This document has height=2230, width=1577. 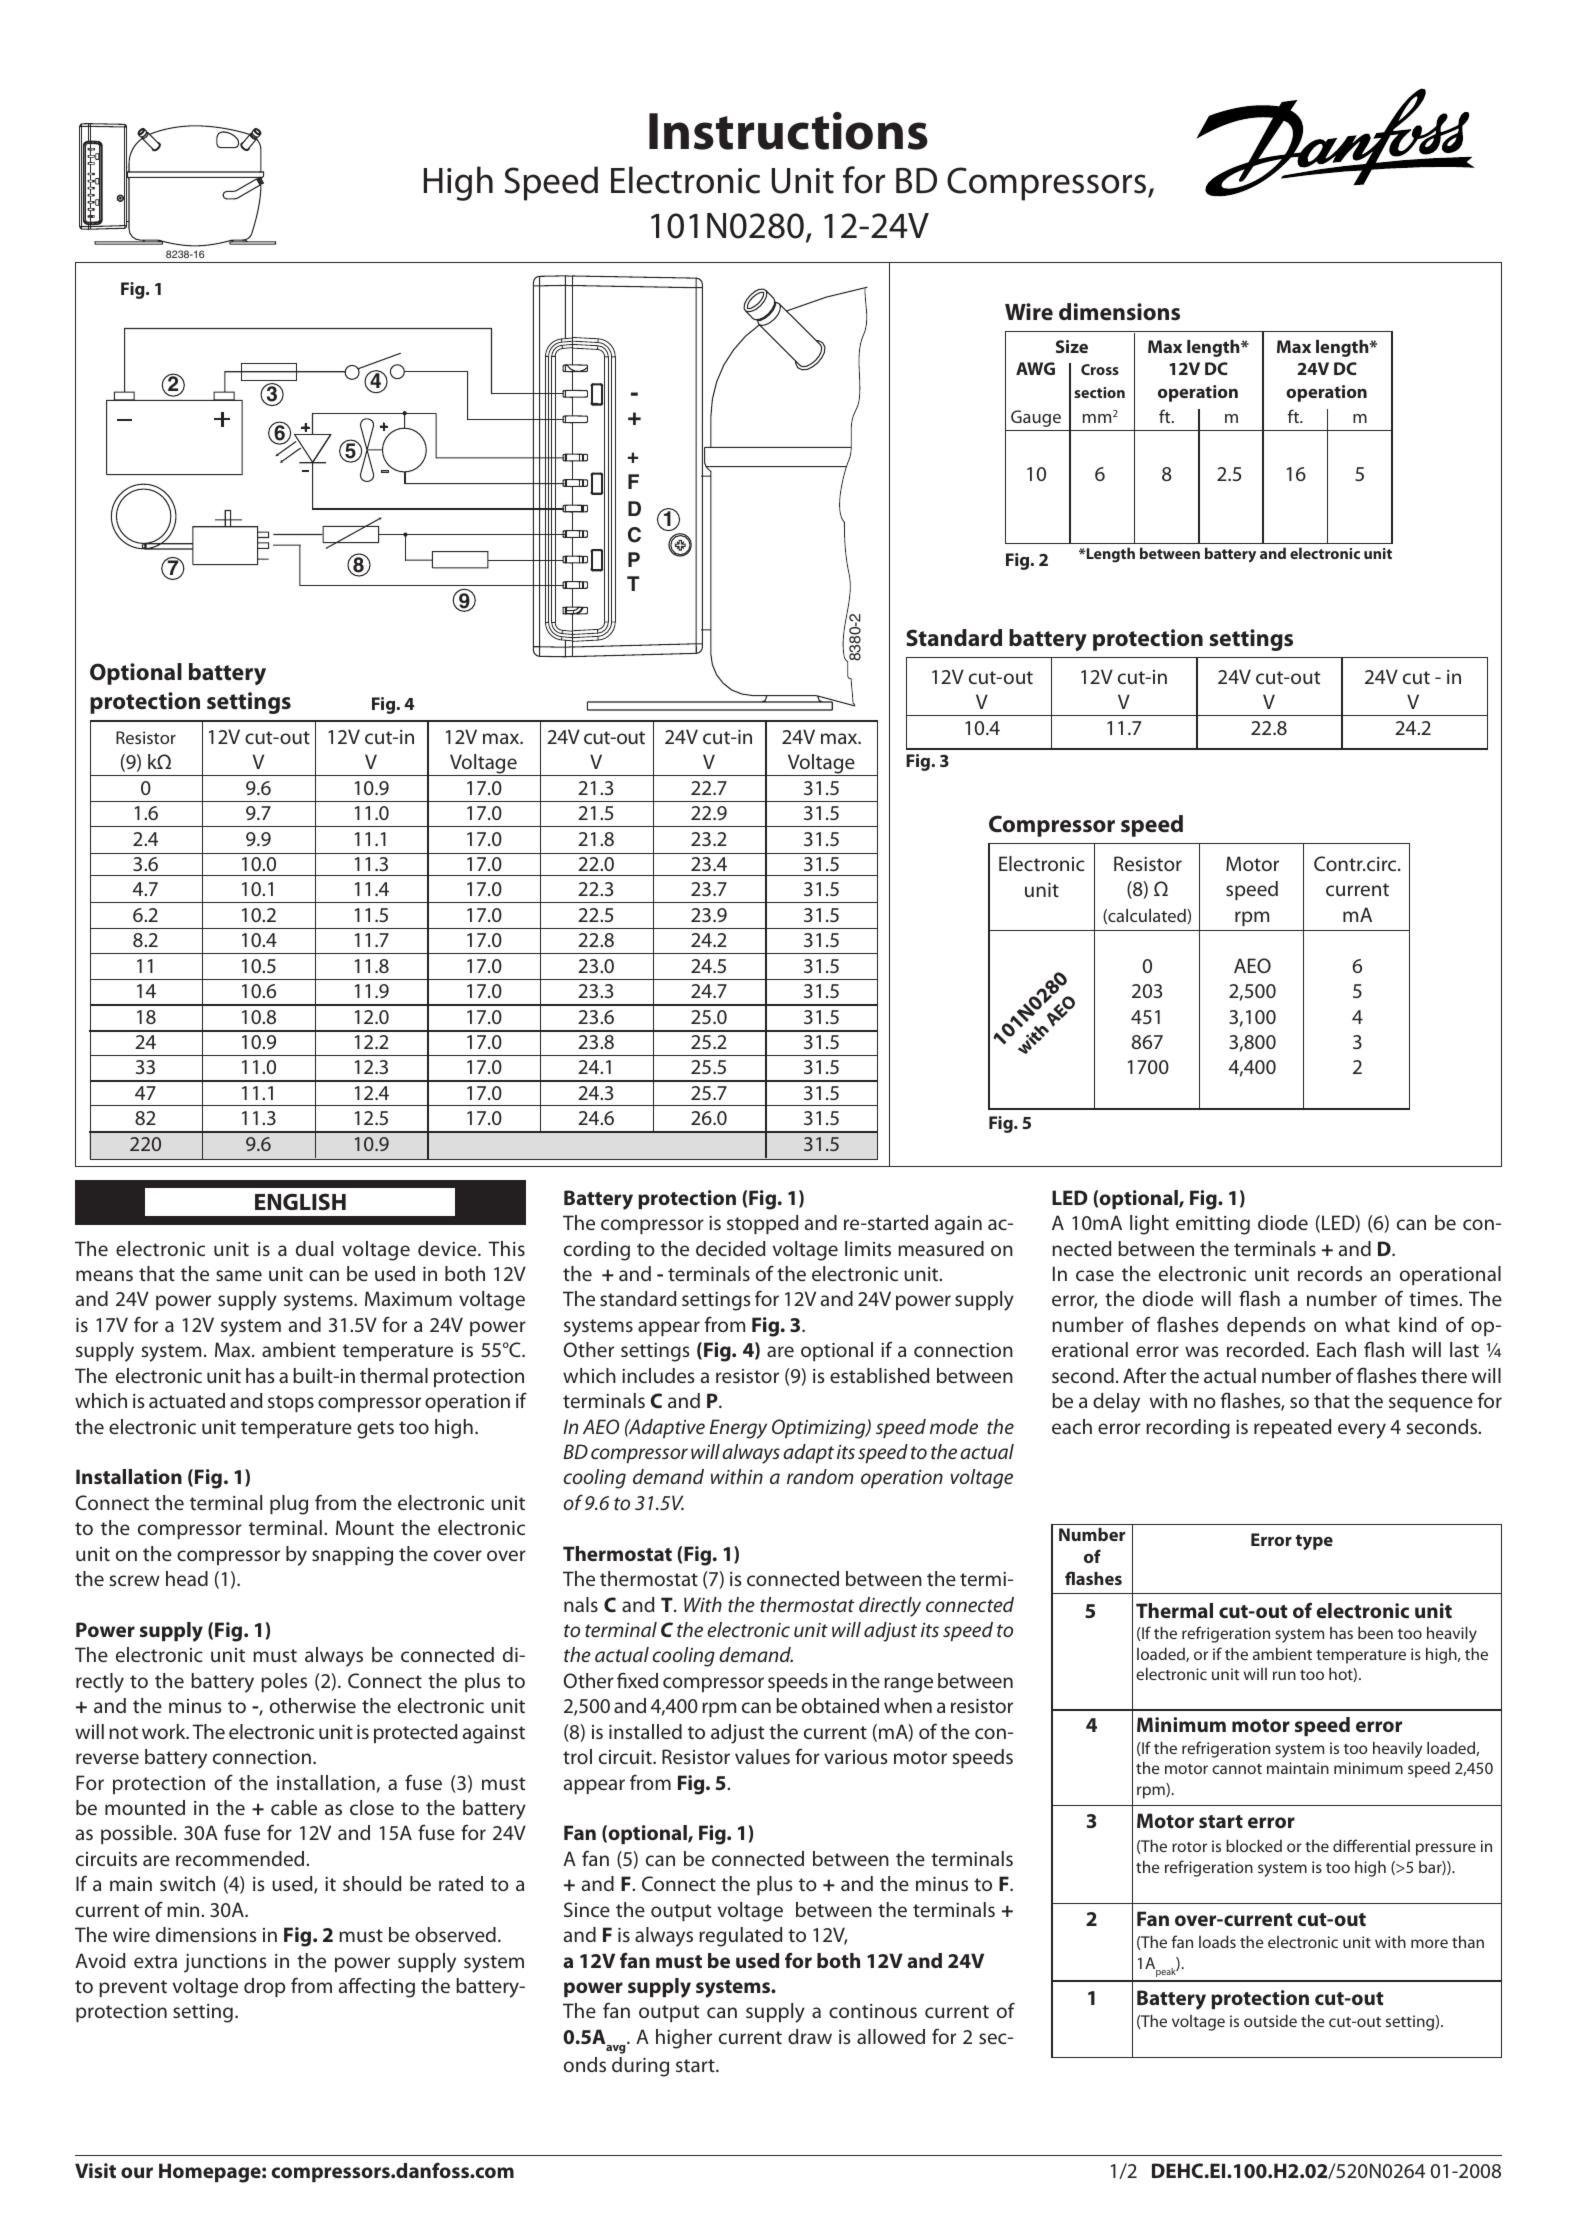 I want to click on stopped, so click(x=762, y=1224).
